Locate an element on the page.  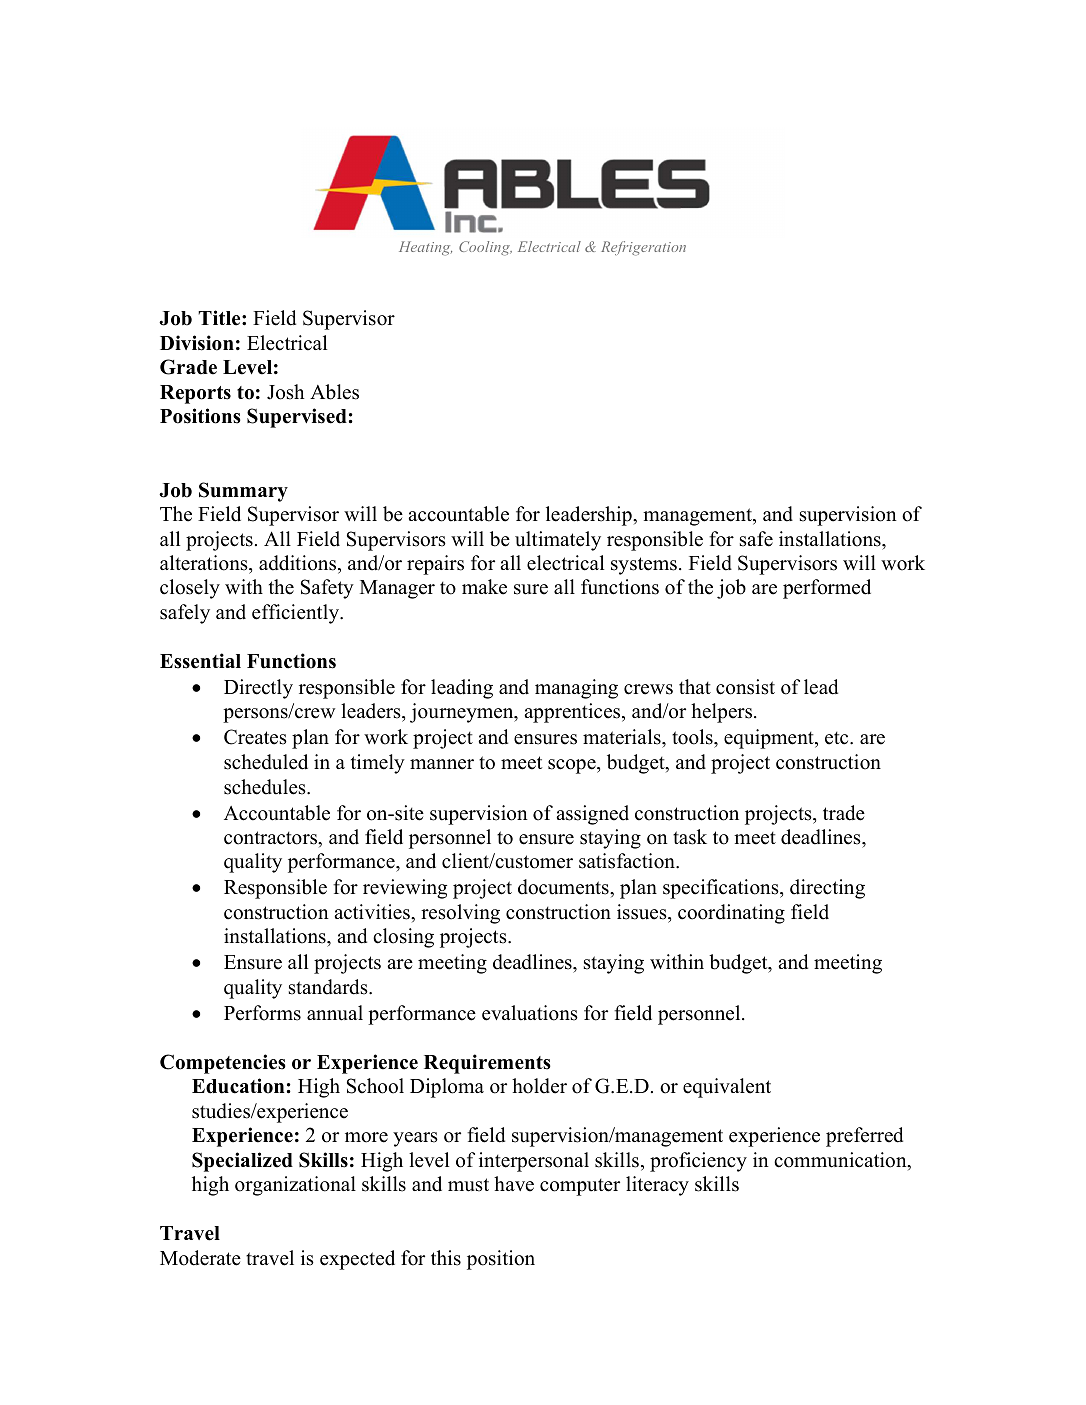
proficiency is located at coordinates (698, 1162).
